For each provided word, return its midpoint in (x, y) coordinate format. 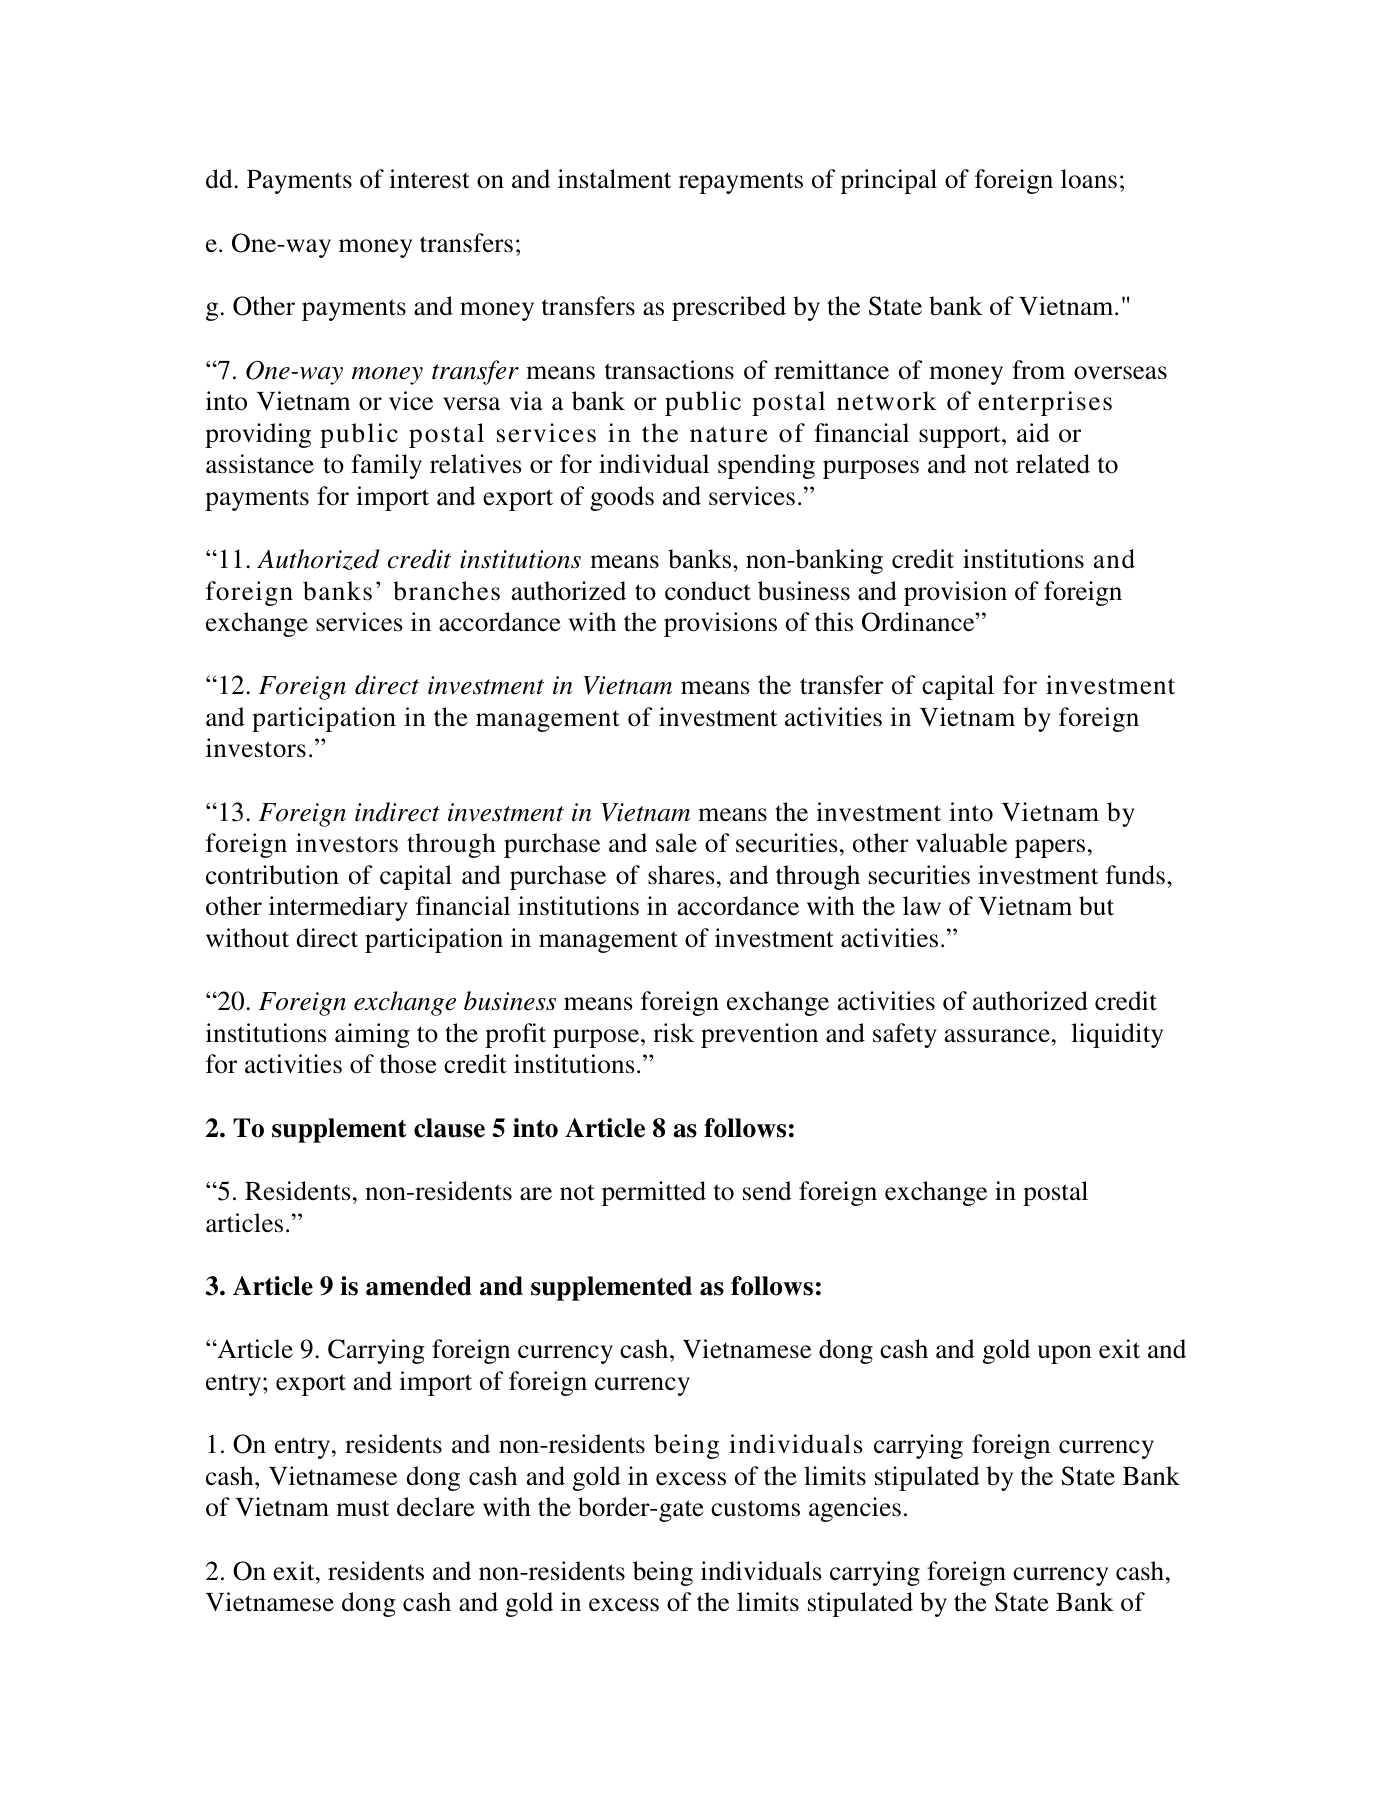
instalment (614, 179)
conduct (708, 591)
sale (676, 843)
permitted (654, 1193)
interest (429, 179)
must (362, 1508)
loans (1089, 179)
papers (1050, 848)
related (1053, 464)
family (386, 466)
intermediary (338, 908)
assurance (997, 1036)
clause (449, 1128)
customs (755, 1508)
